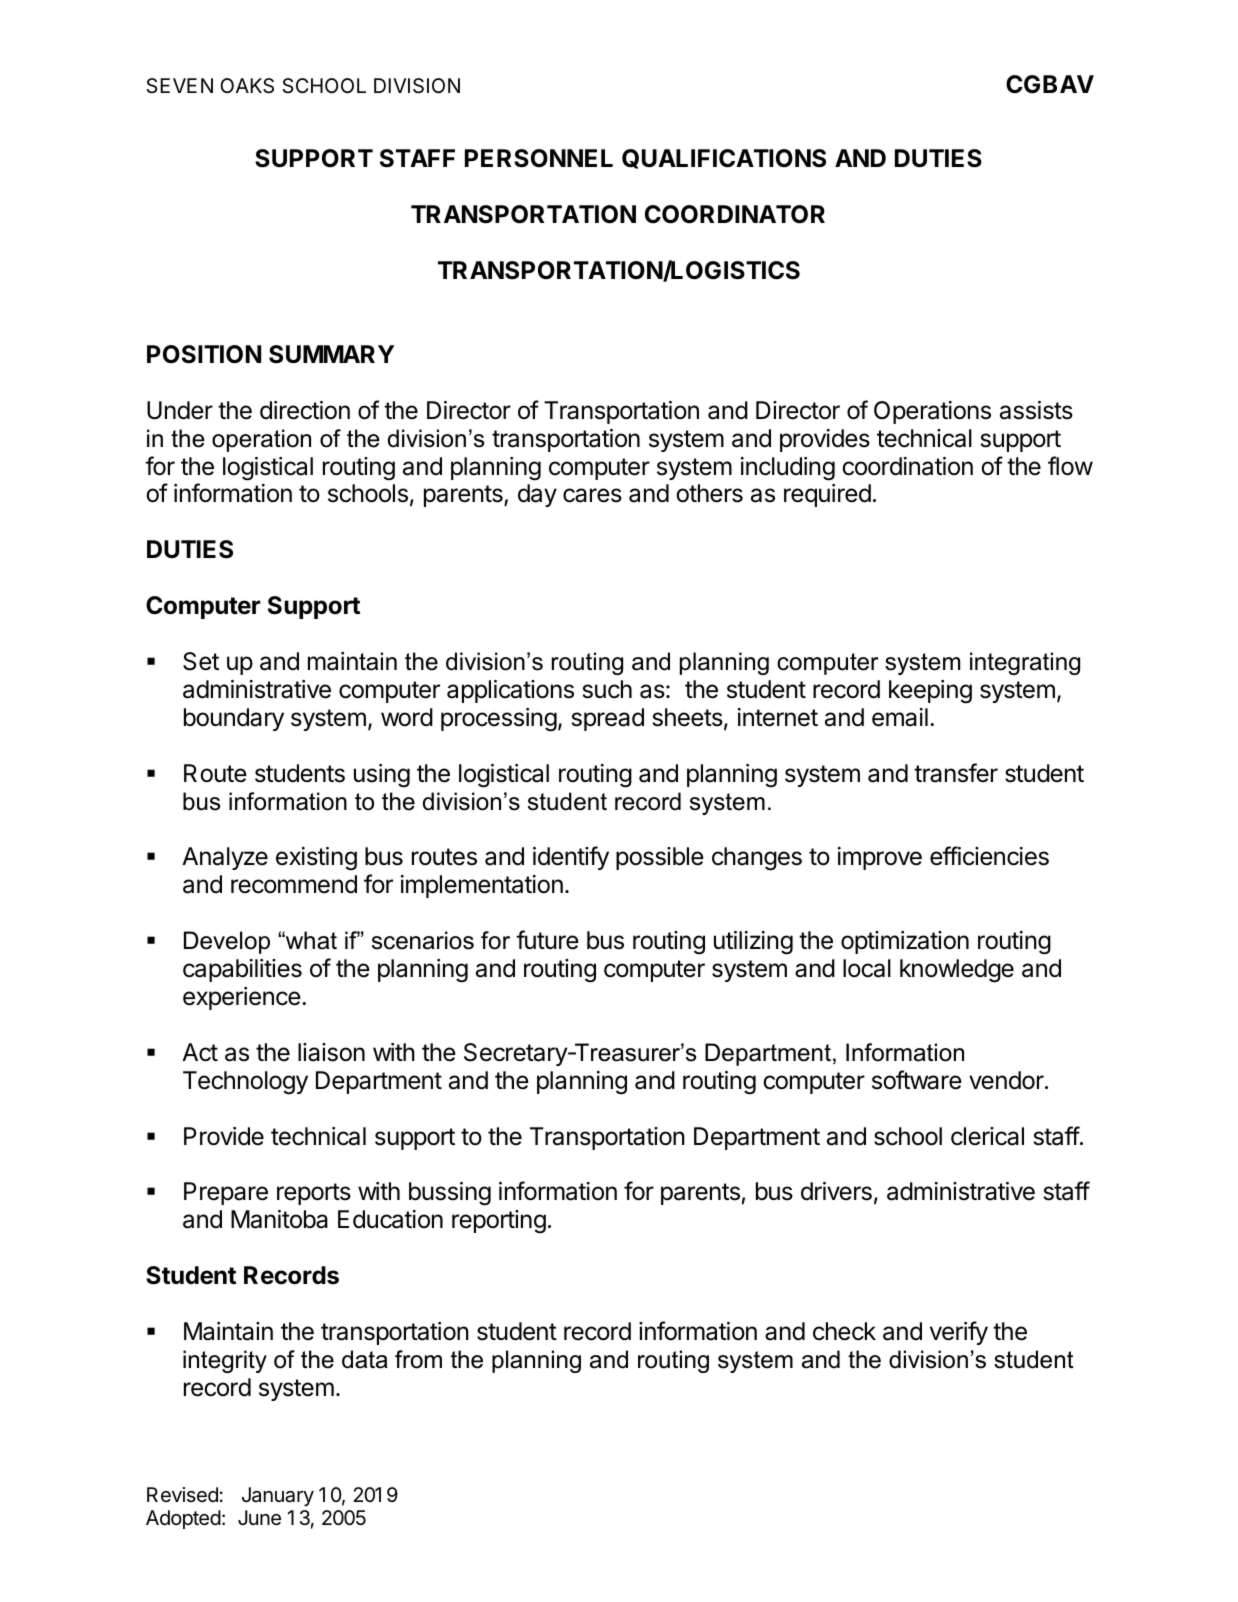  Describe the element at coordinates (959, 1333) in the screenshot. I see `verify` at that location.
